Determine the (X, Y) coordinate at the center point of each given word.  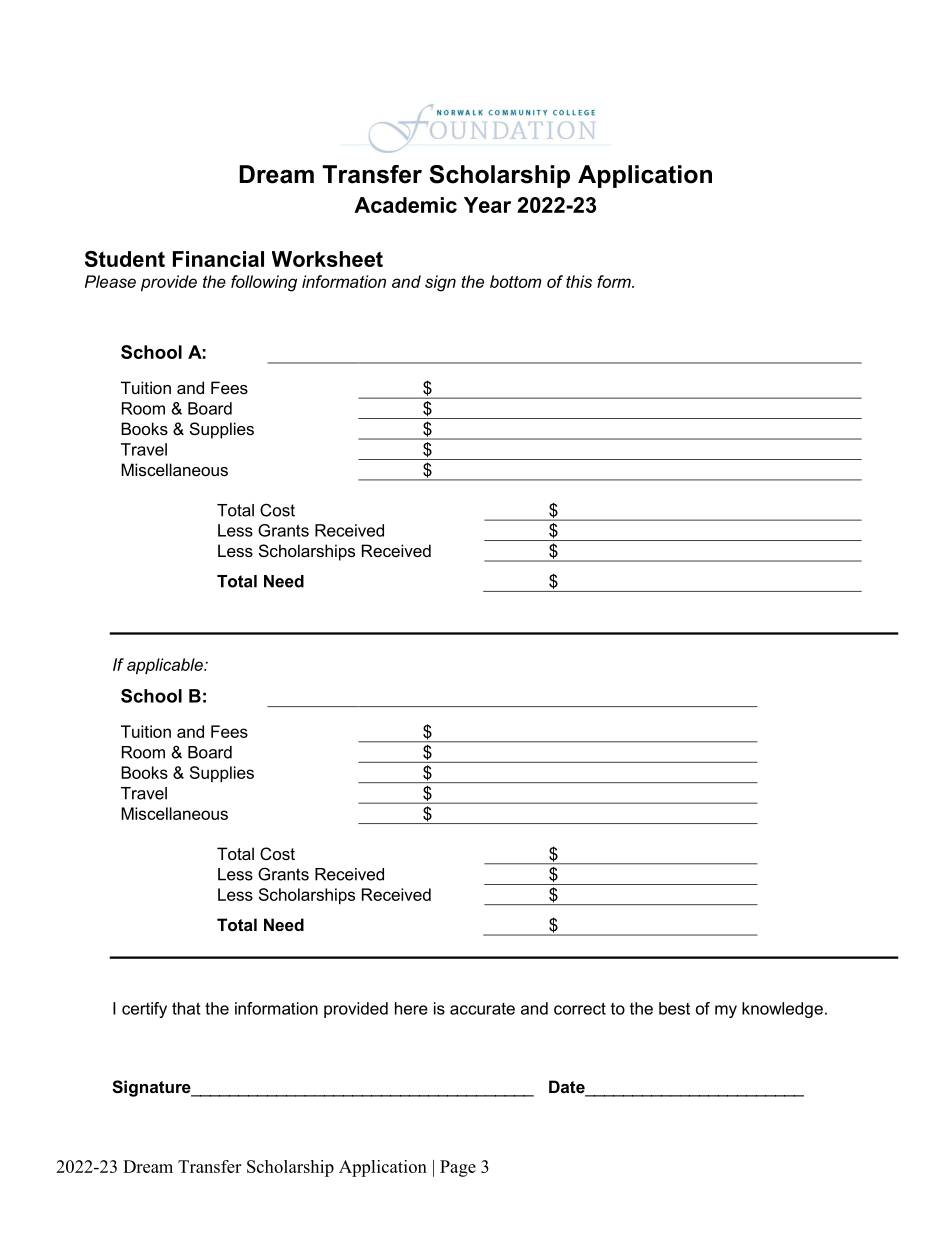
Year (487, 205)
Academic (405, 205)
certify (144, 1010)
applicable (166, 666)
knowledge (782, 1010)
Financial (218, 259)
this (579, 281)
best (674, 1008)
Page (458, 1168)
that (186, 1008)
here (411, 1008)
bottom (515, 281)
